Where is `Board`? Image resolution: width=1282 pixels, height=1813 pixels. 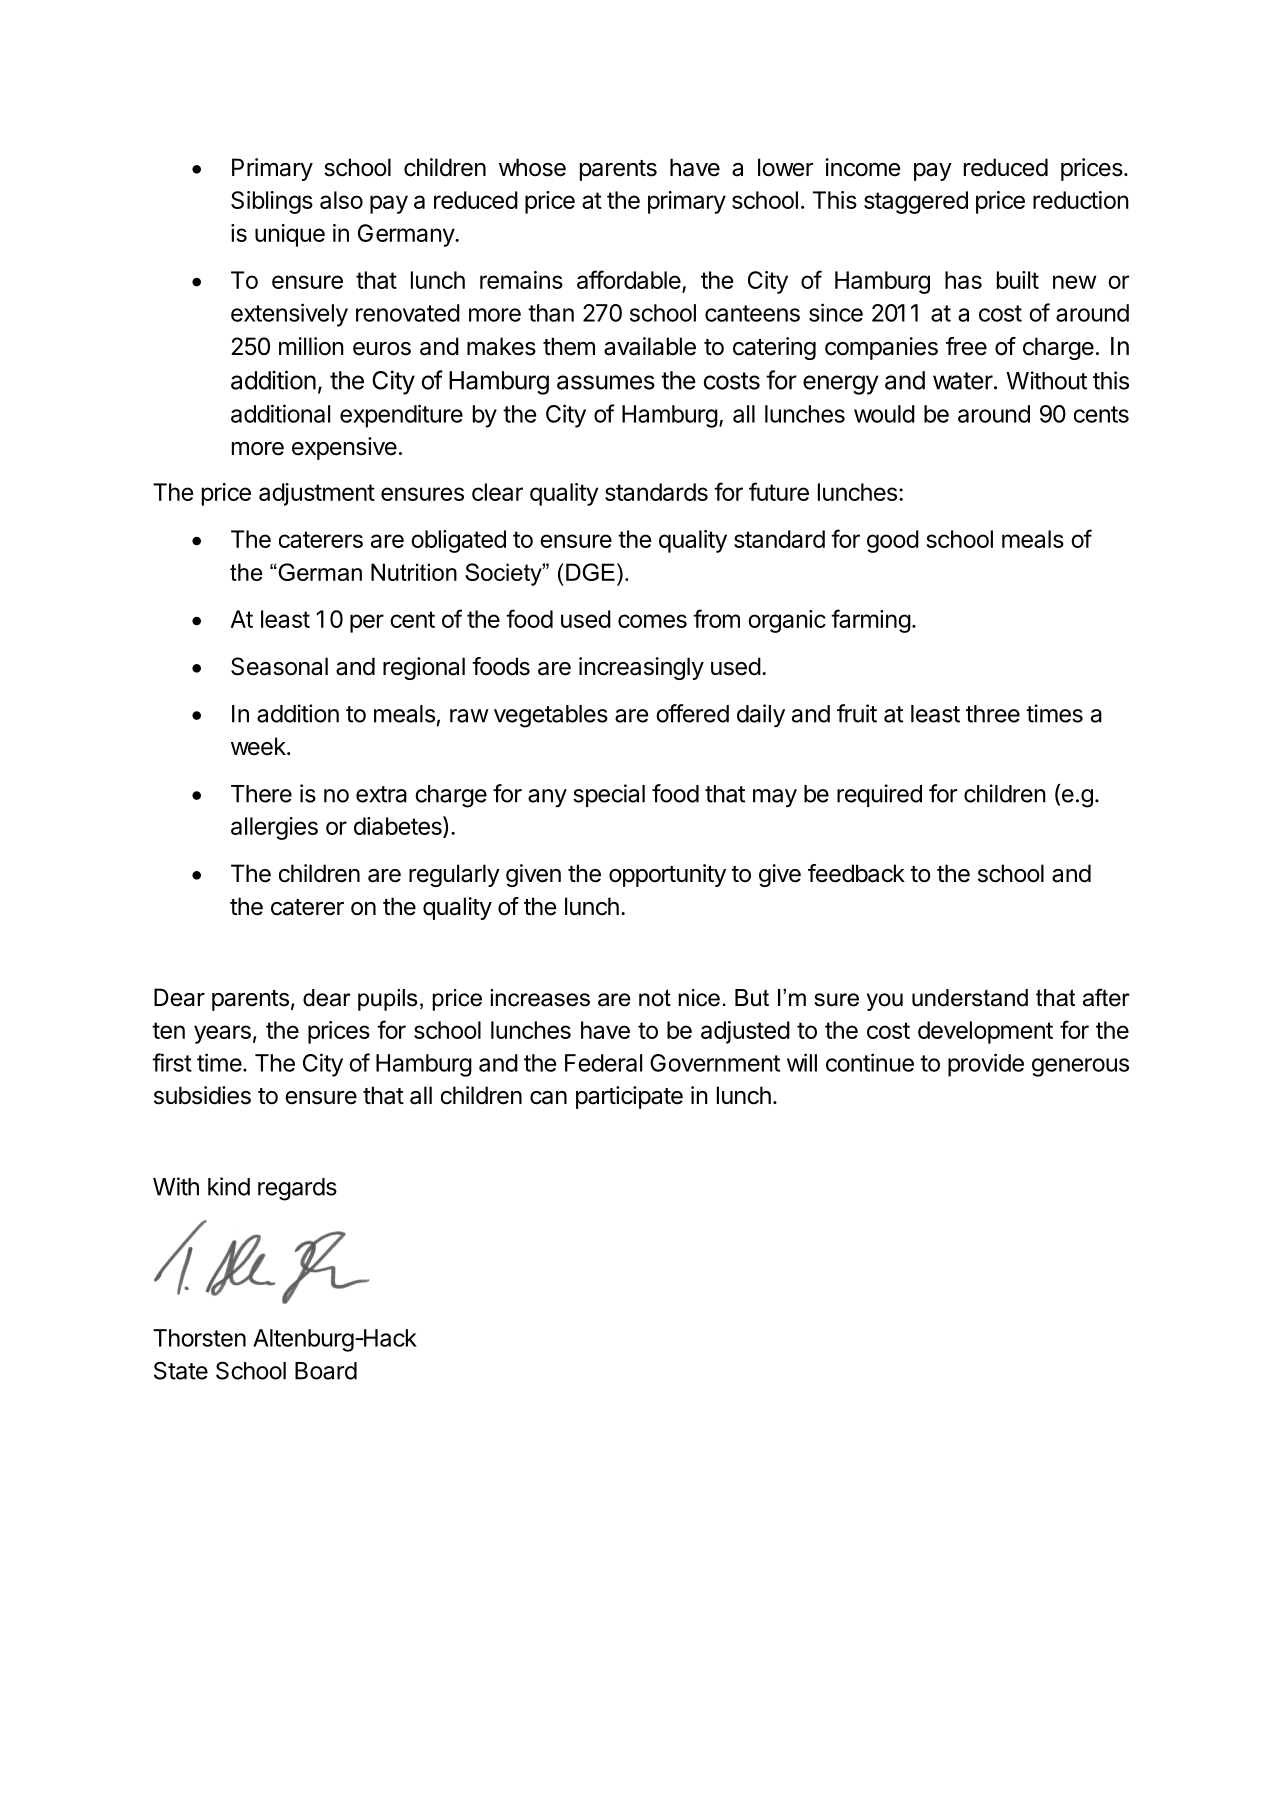 Board is located at coordinates (326, 1371).
